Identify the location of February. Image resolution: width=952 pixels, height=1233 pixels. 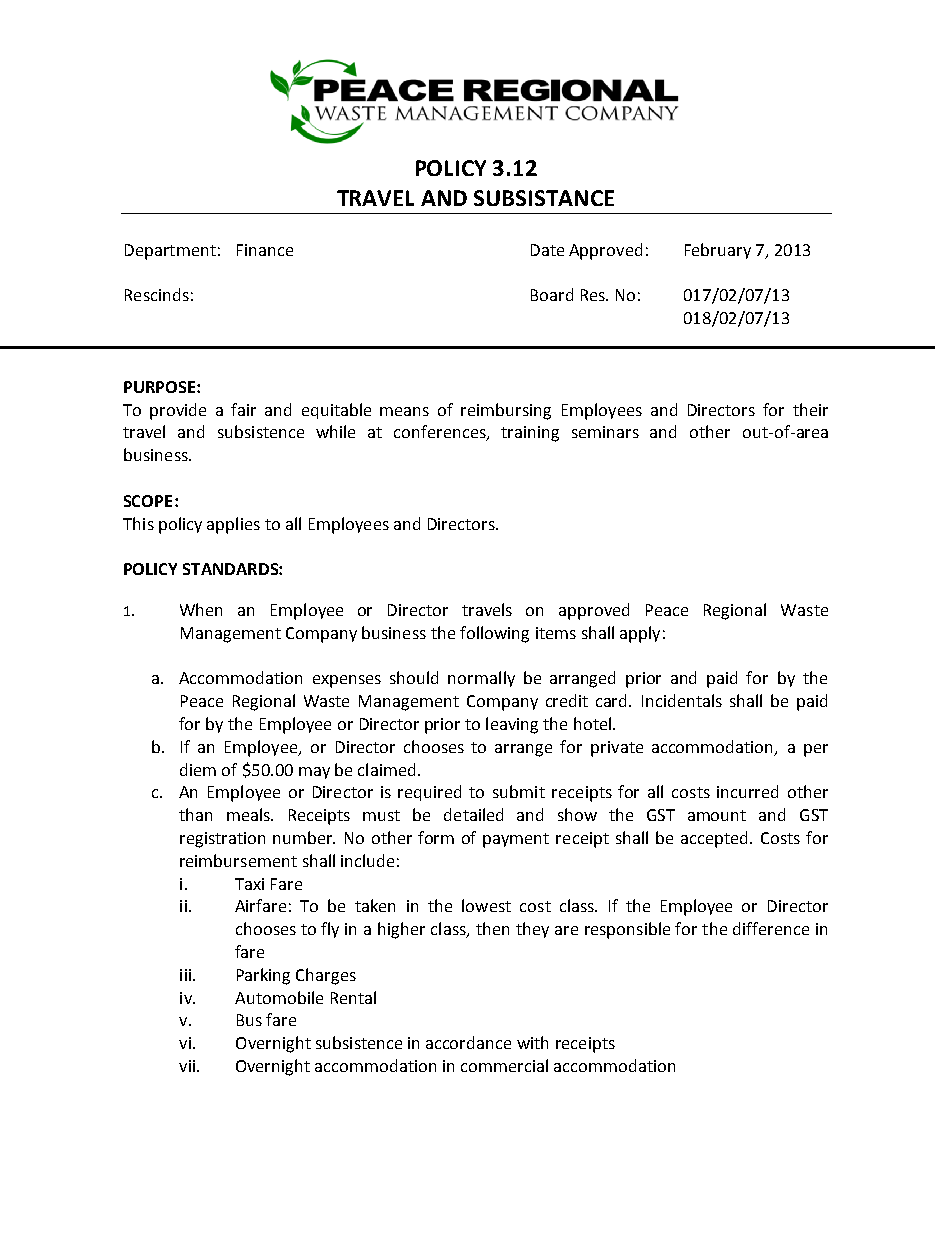
(718, 251).
